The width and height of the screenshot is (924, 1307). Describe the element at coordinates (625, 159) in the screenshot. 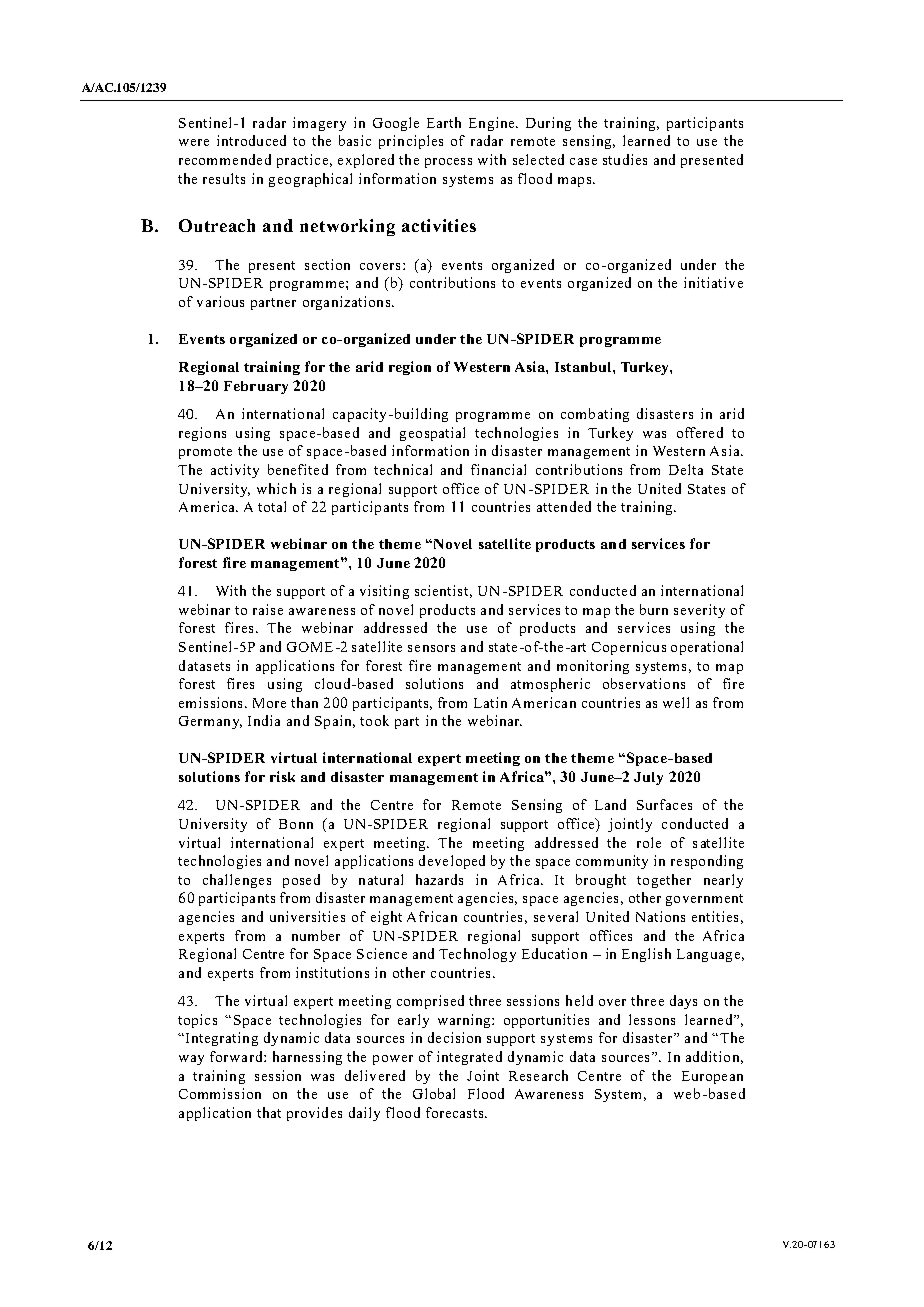

I see `studies` at that location.
